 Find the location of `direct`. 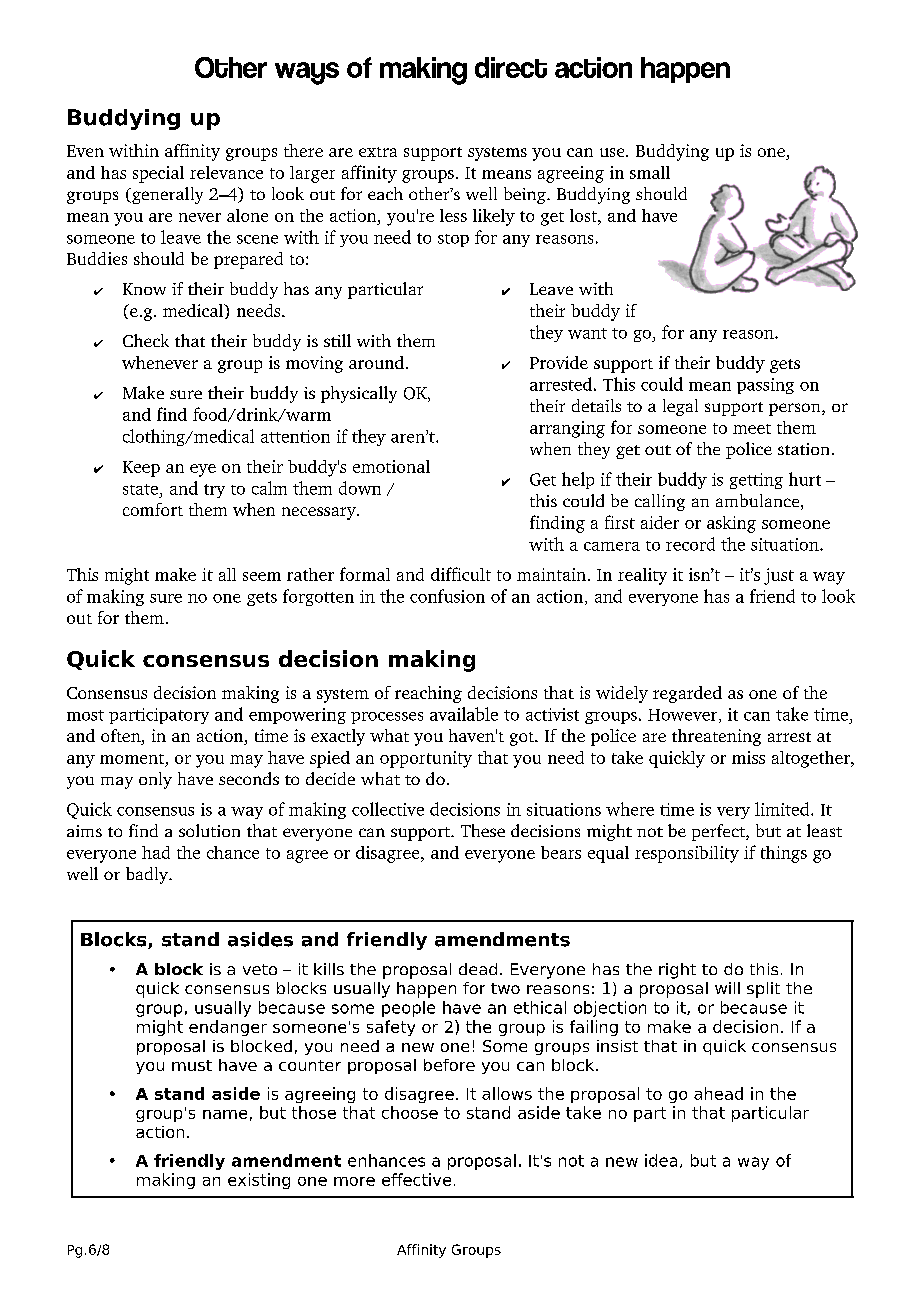

direct is located at coordinates (511, 67).
